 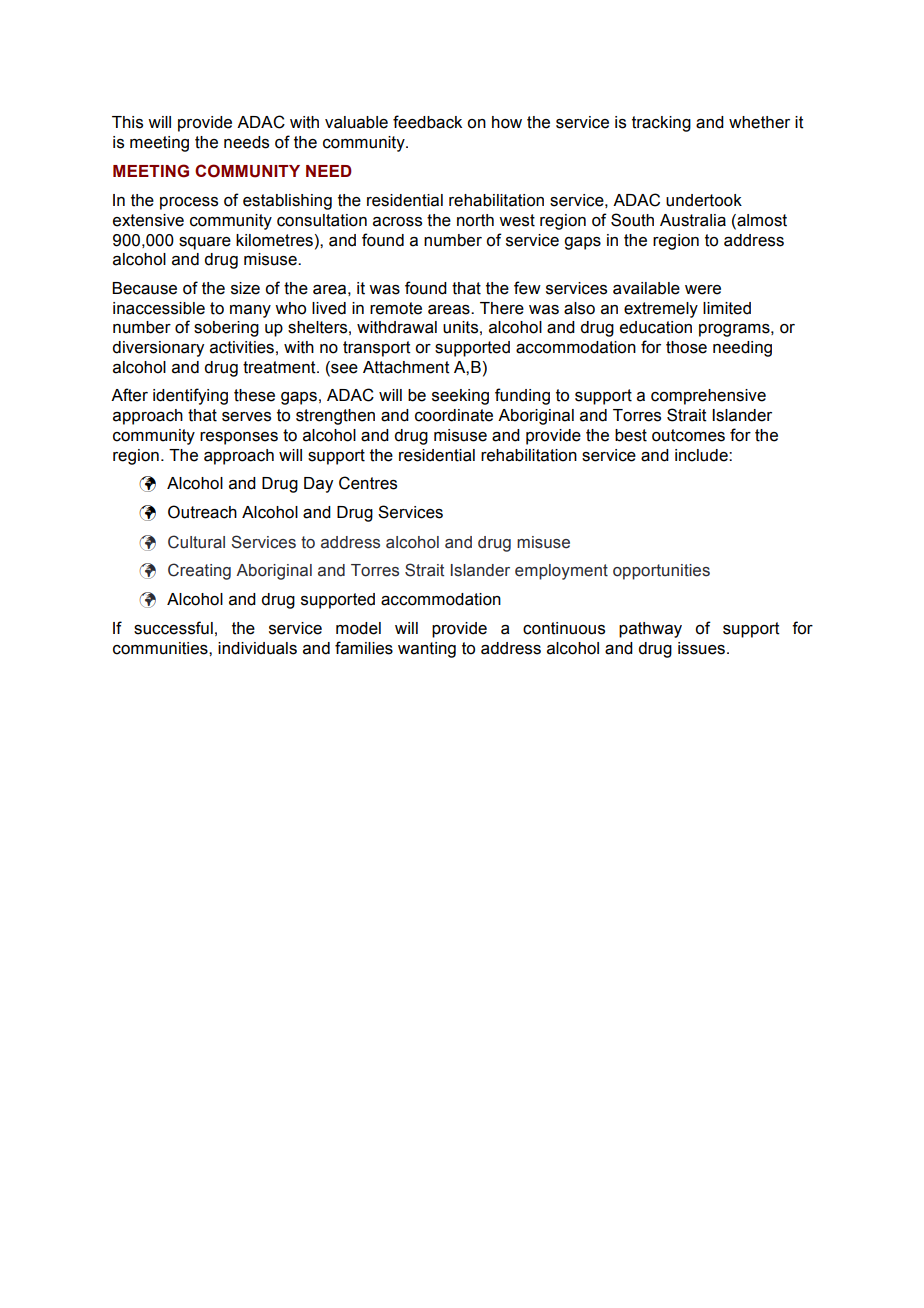 What do you see at coordinates (460, 397) in the image?
I see `seeking` at bounding box center [460, 397].
